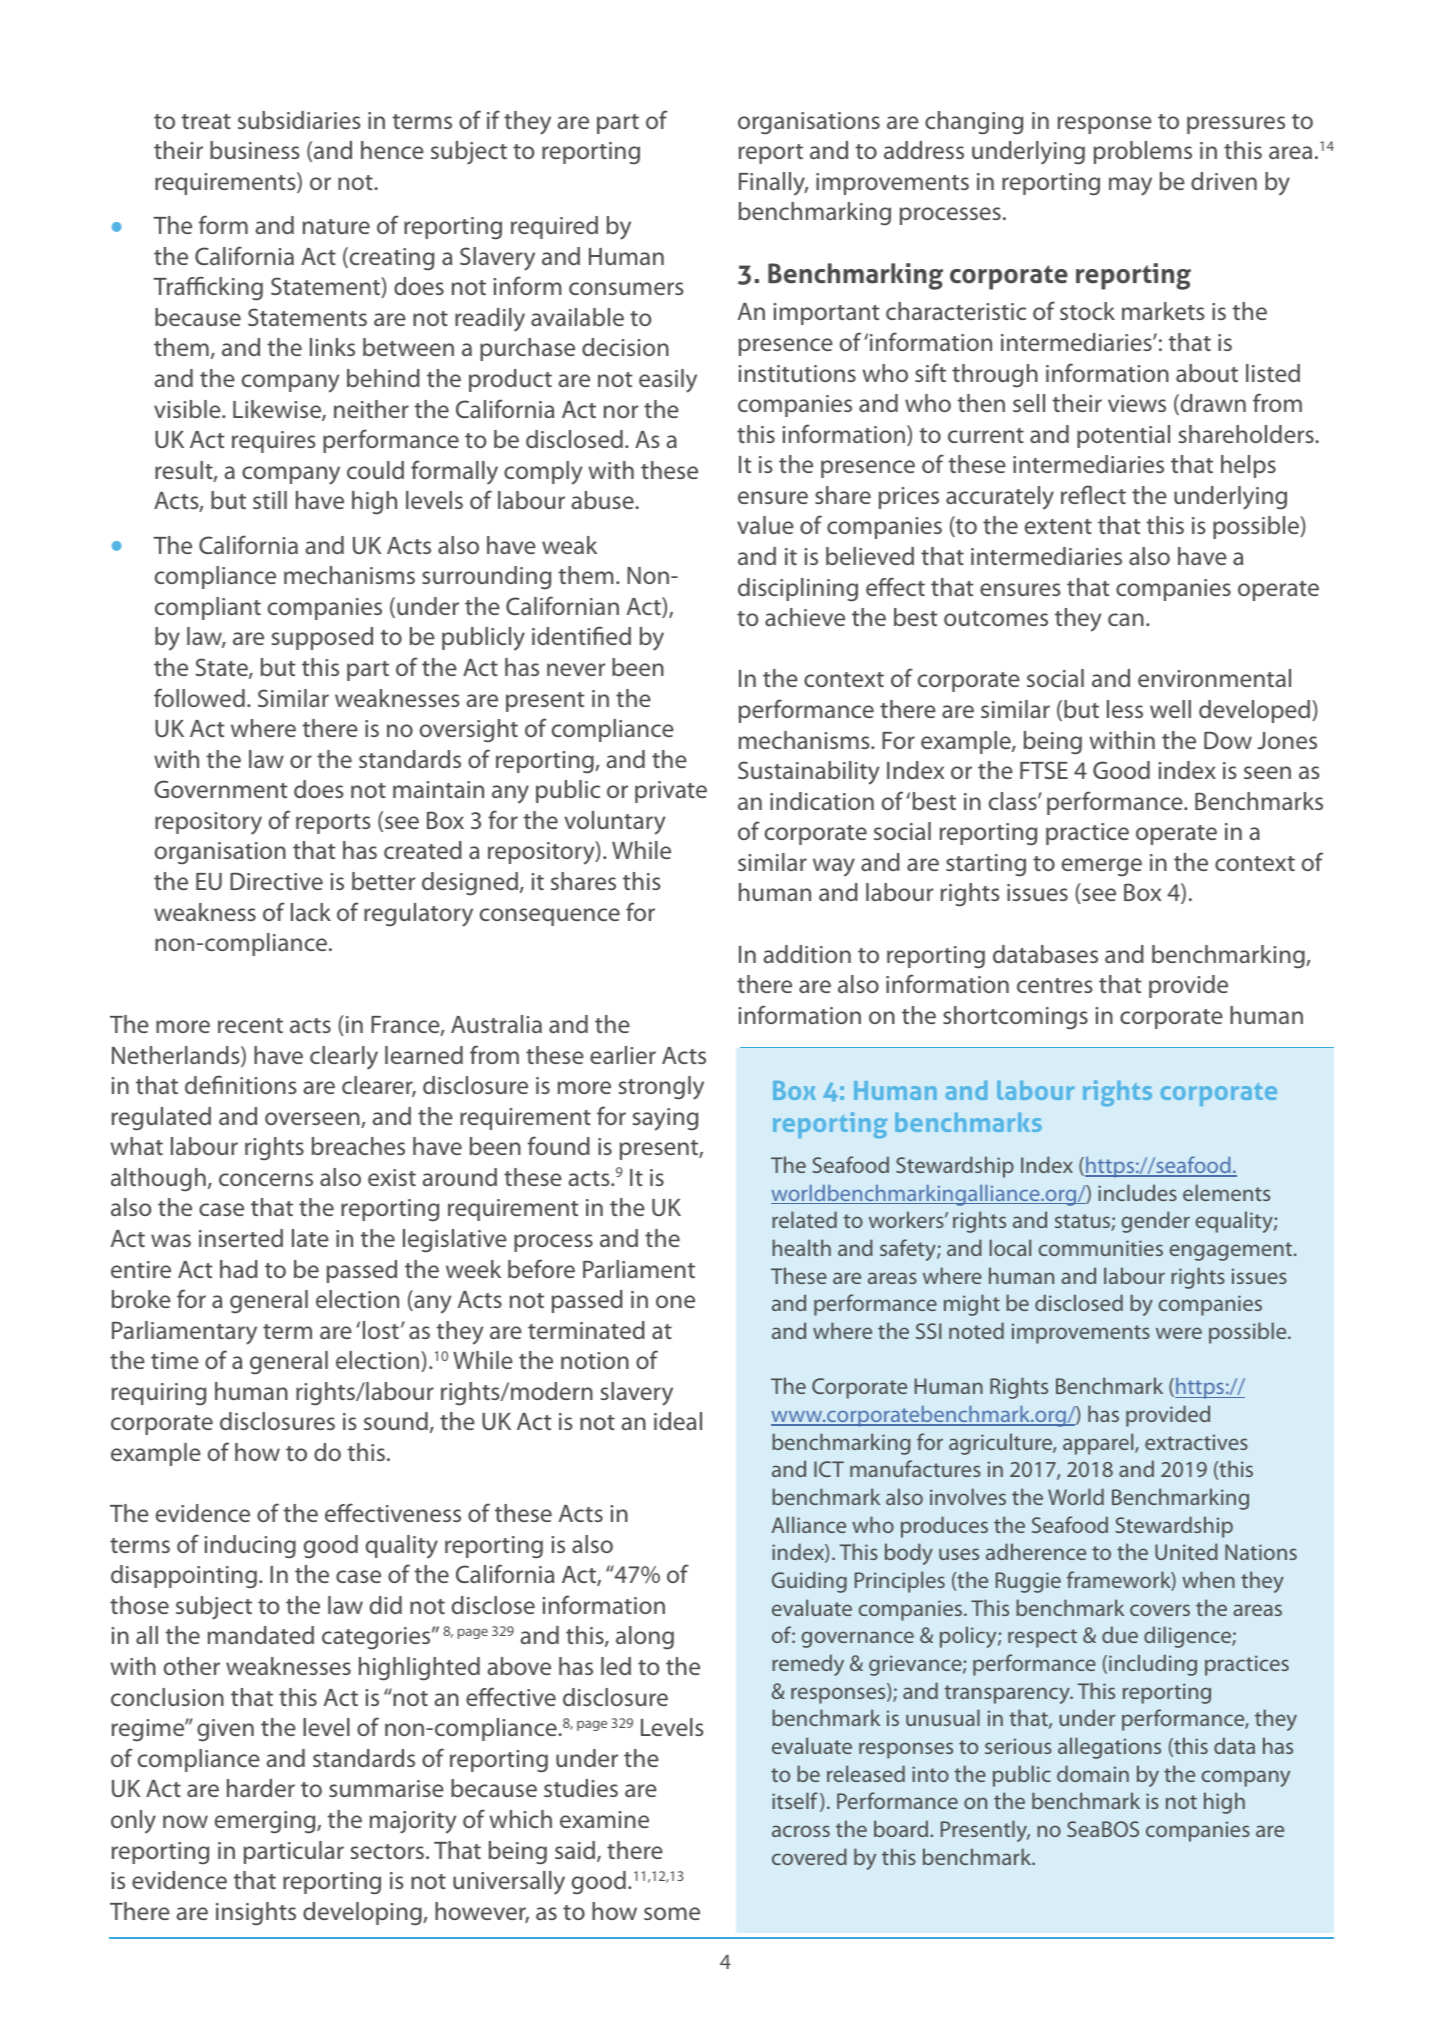  I want to click on business, so click(255, 150).
